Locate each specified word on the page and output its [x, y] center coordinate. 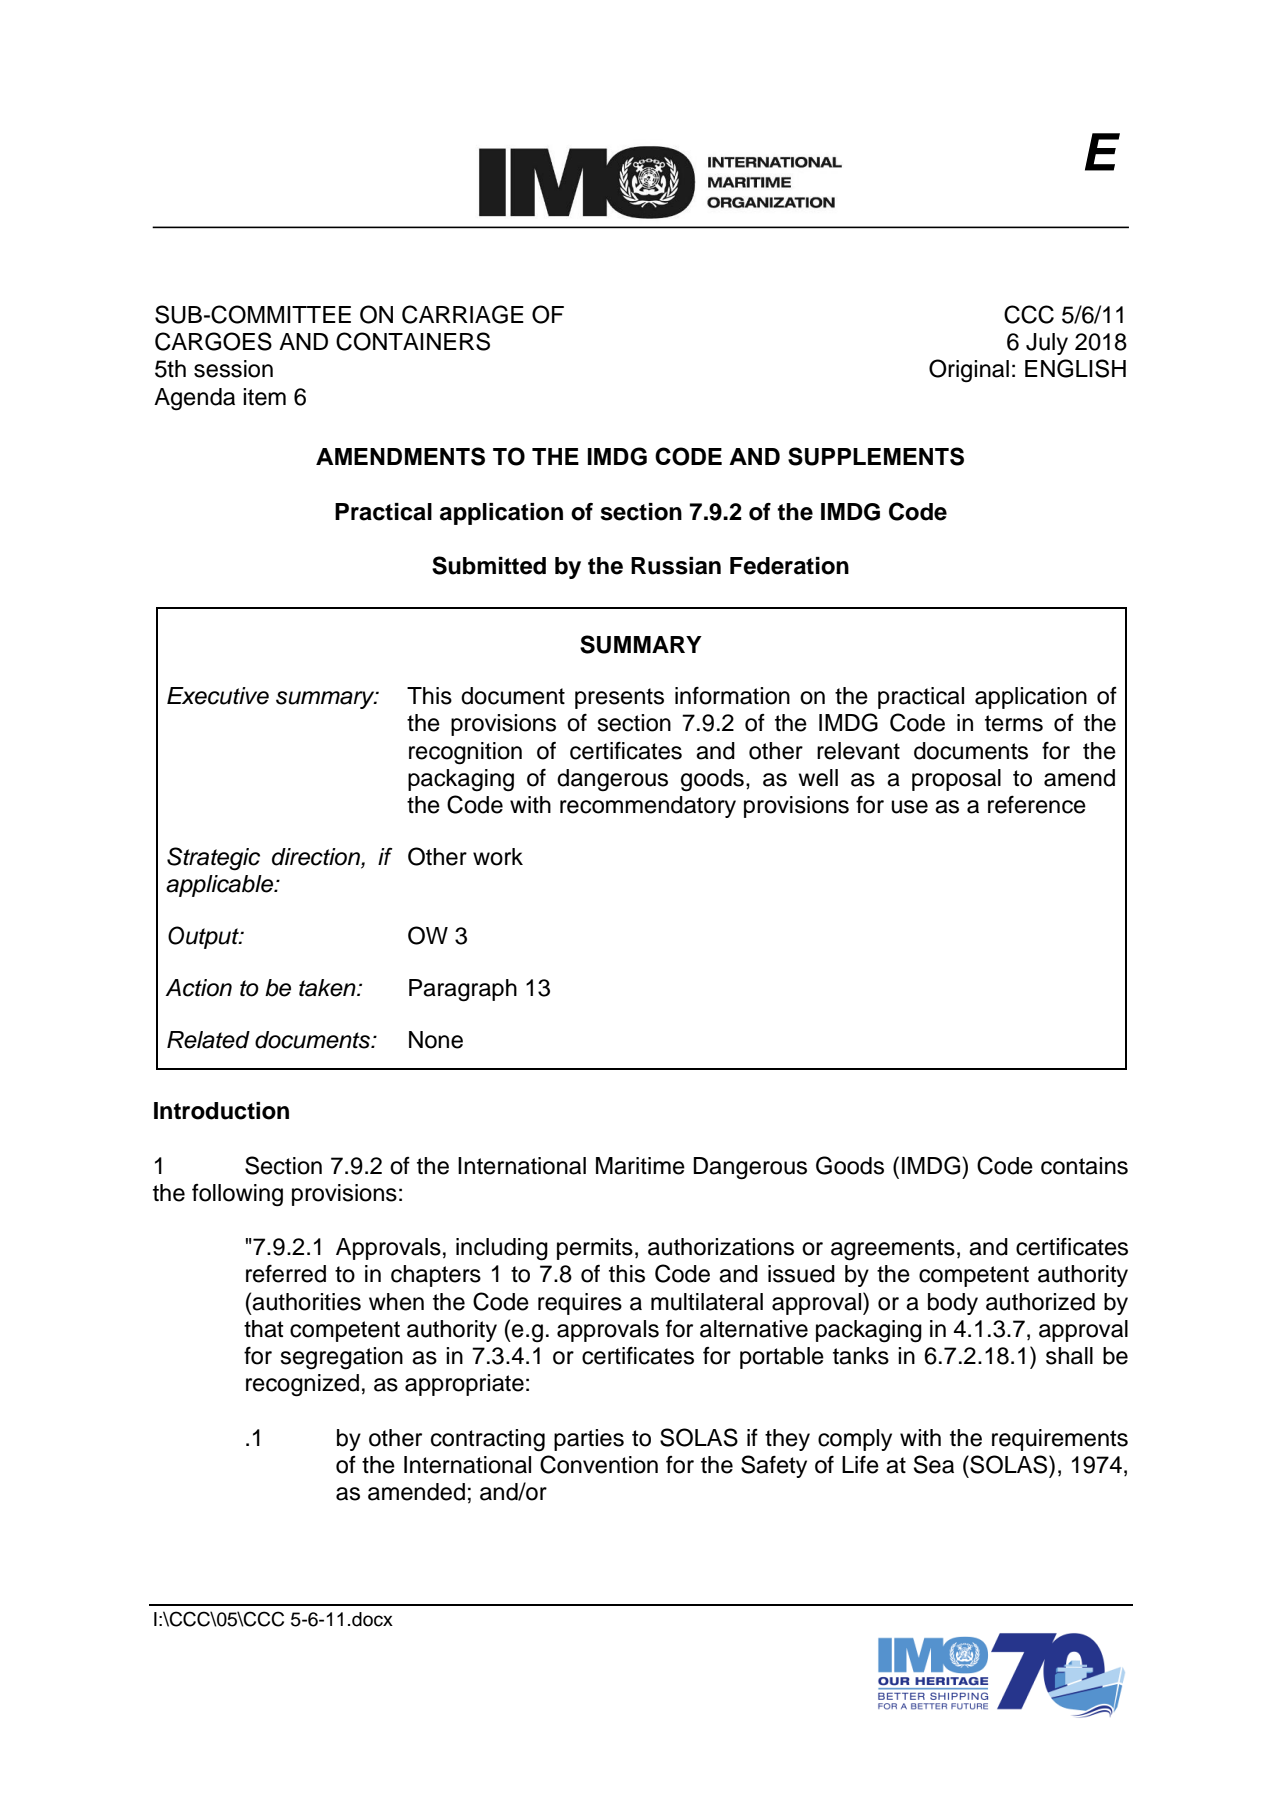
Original [969, 371]
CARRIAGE [463, 314]
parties [589, 1440]
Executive [218, 696]
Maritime [640, 1166]
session [233, 369]
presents [619, 698]
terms [1014, 723]
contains [1084, 1166]
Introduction [221, 1111]
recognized [302, 1385]
